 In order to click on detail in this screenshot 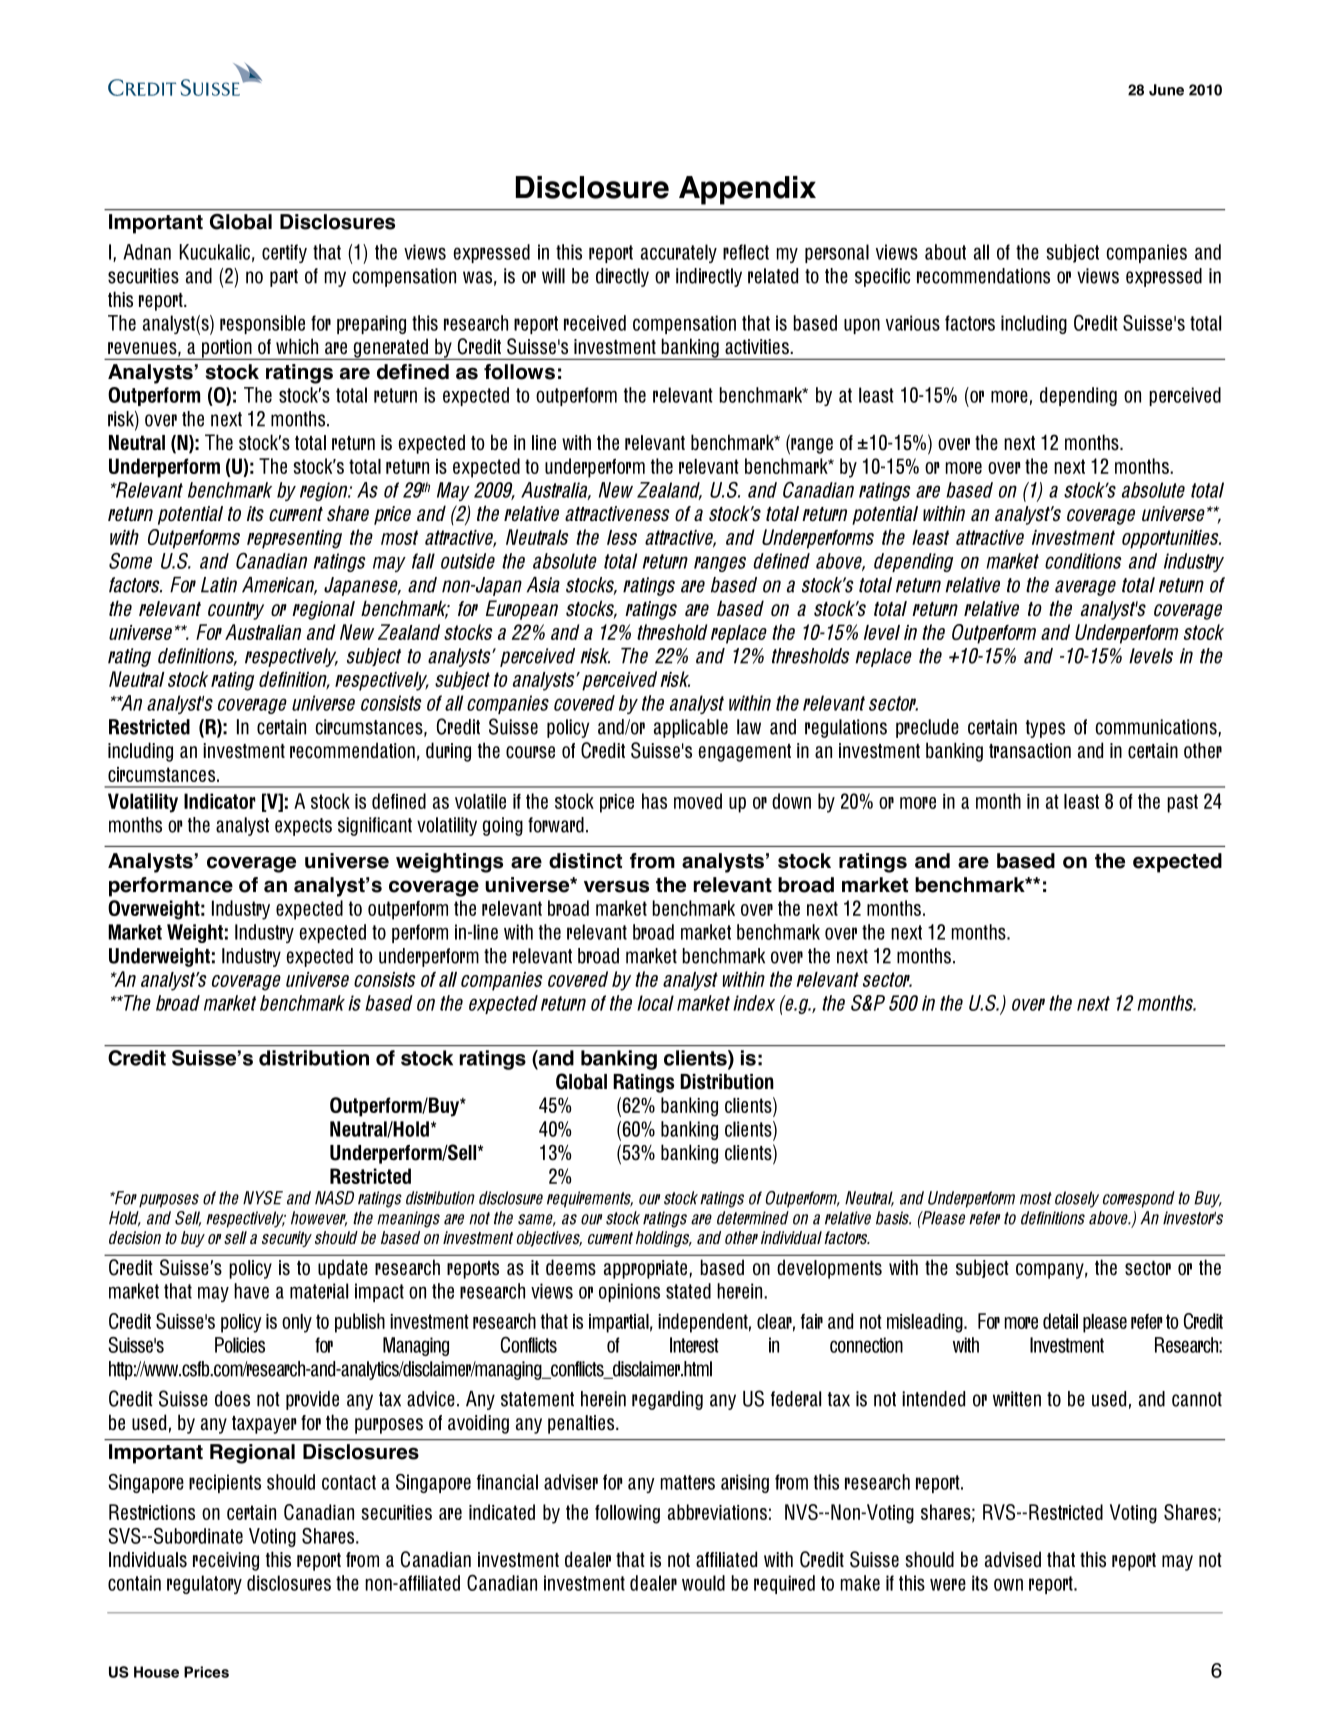, I will do `click(1060, 1321)`.
